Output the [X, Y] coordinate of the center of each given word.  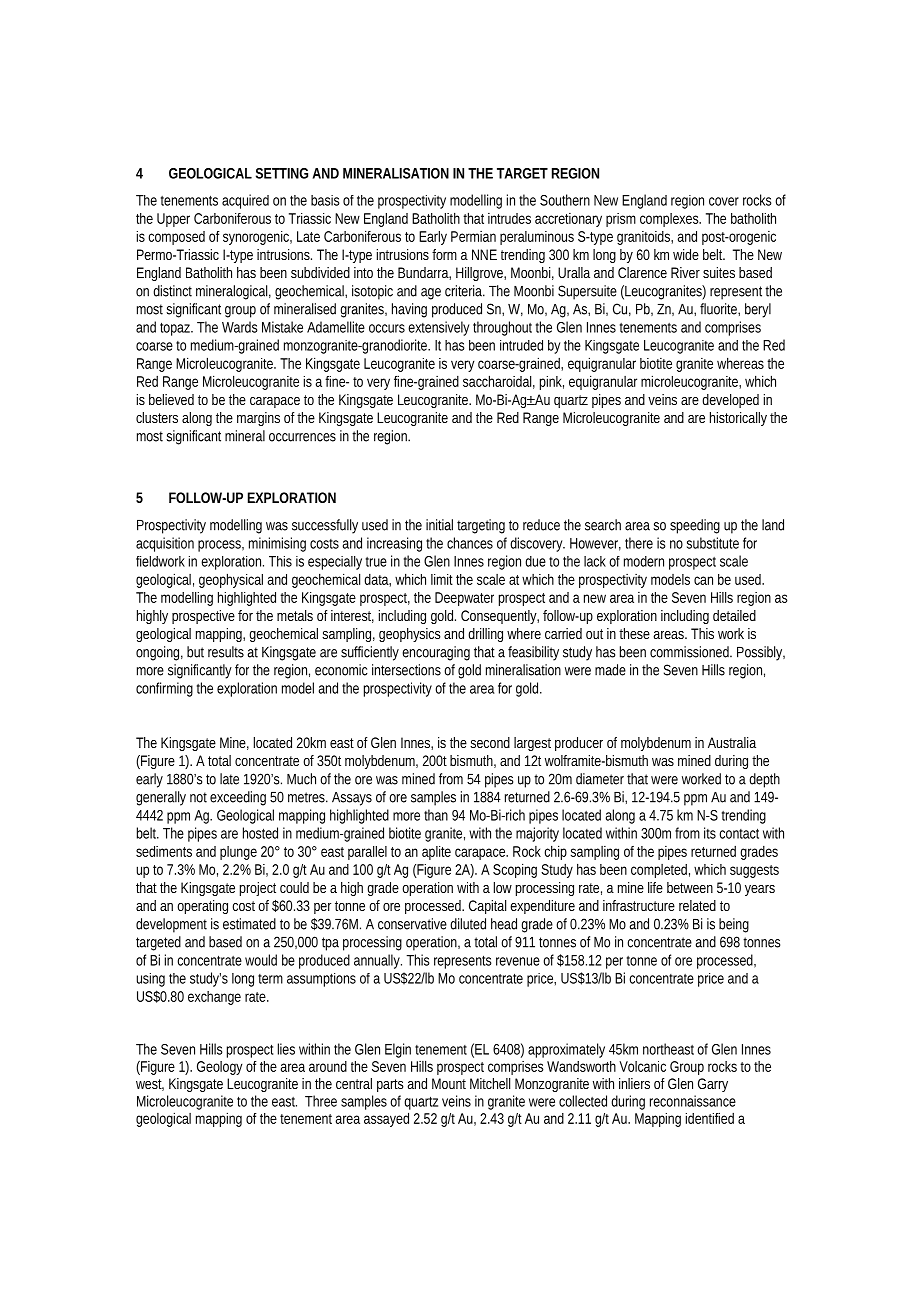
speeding [695, 526]
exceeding [238, 798]
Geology [220, 1068]
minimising [277, 544]
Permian [473, 236]
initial [439, 525]
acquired [245, 201]
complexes [670, 220]
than [436, 815]
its [710, 833]
